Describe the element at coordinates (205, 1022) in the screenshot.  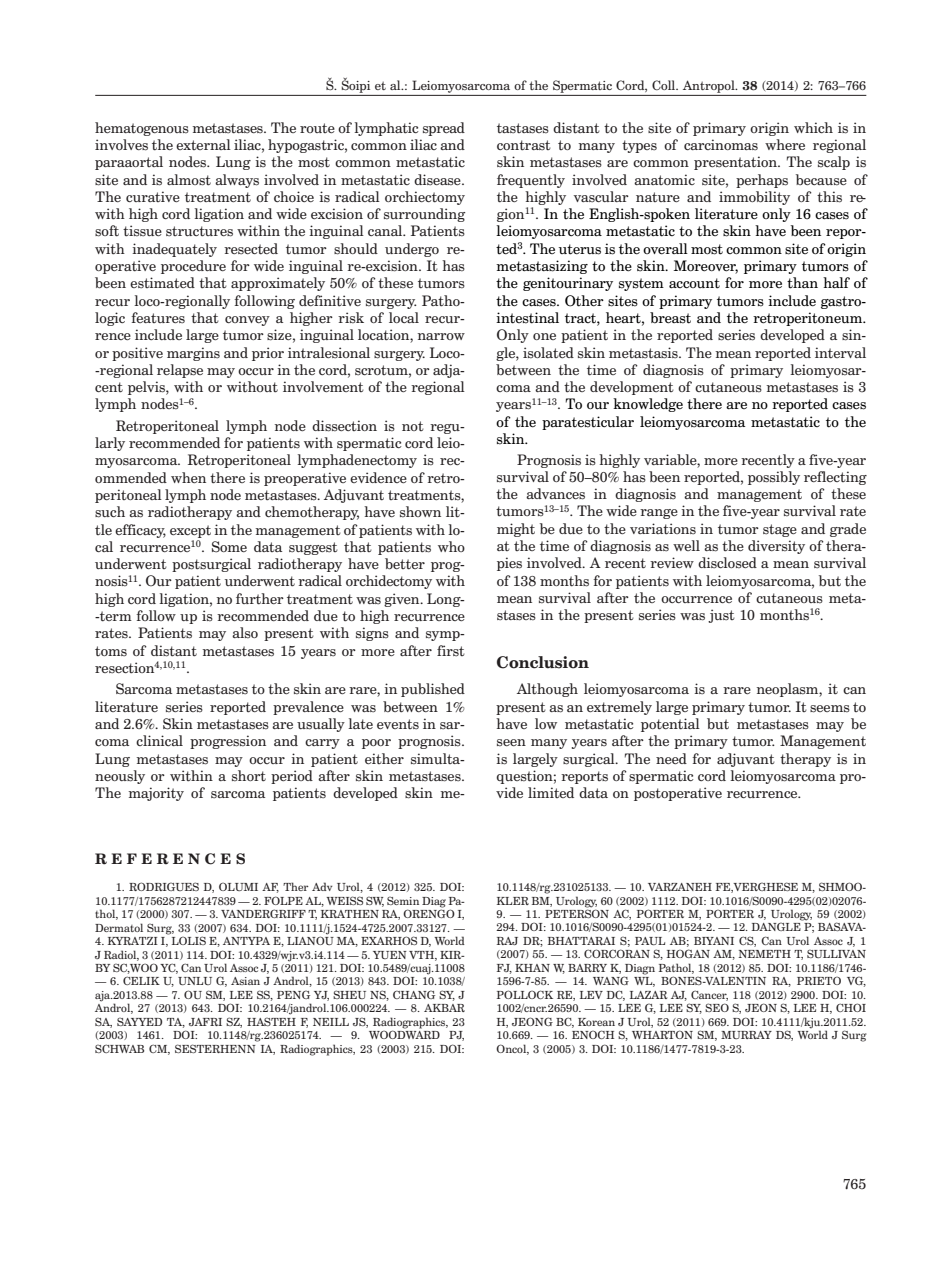
I see `JAFRI` at that location.
